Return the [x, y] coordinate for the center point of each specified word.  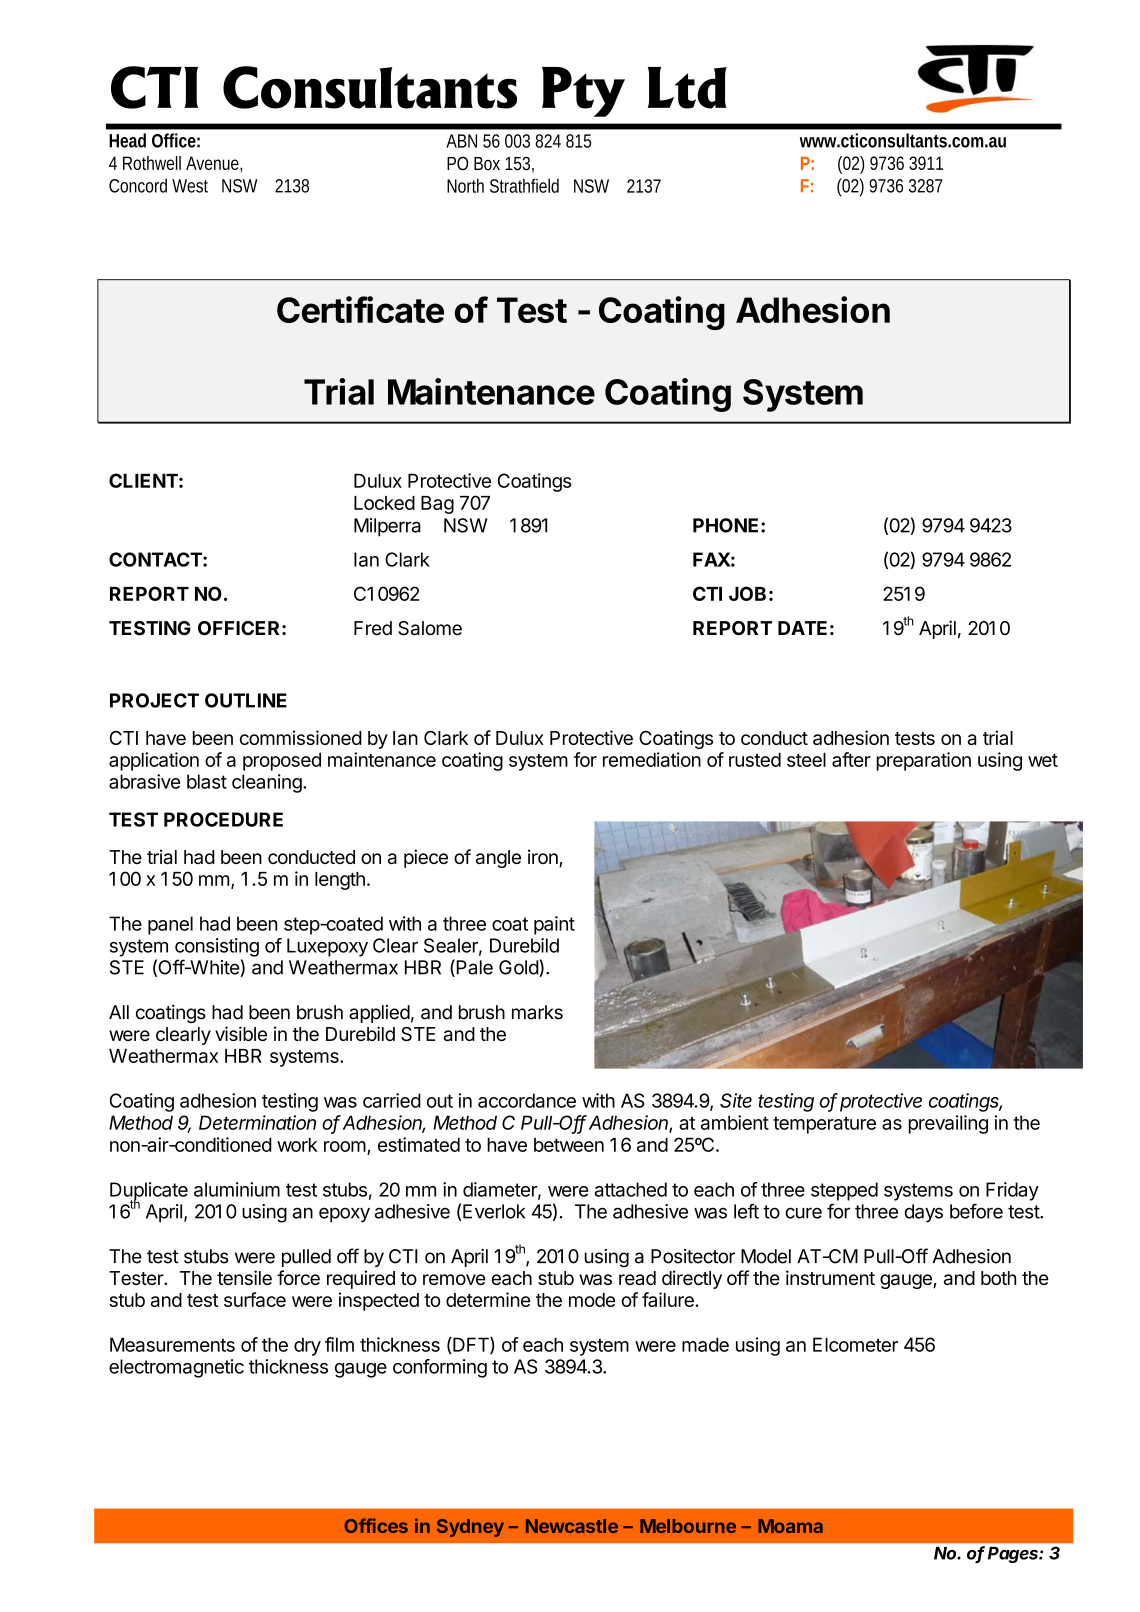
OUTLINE [246, 700]
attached [630, 1189]
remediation [652, 759]
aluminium [237, 1189]
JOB [747, 593]
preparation [923, 761]
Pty [583, 92]
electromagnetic [176, 1368]
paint [554, 925]
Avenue [214, 164]
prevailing [948, 1124]
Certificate [360, 309]
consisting [217, 947]
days [923, 1213]
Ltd [687, 88]
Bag [437, 505]
